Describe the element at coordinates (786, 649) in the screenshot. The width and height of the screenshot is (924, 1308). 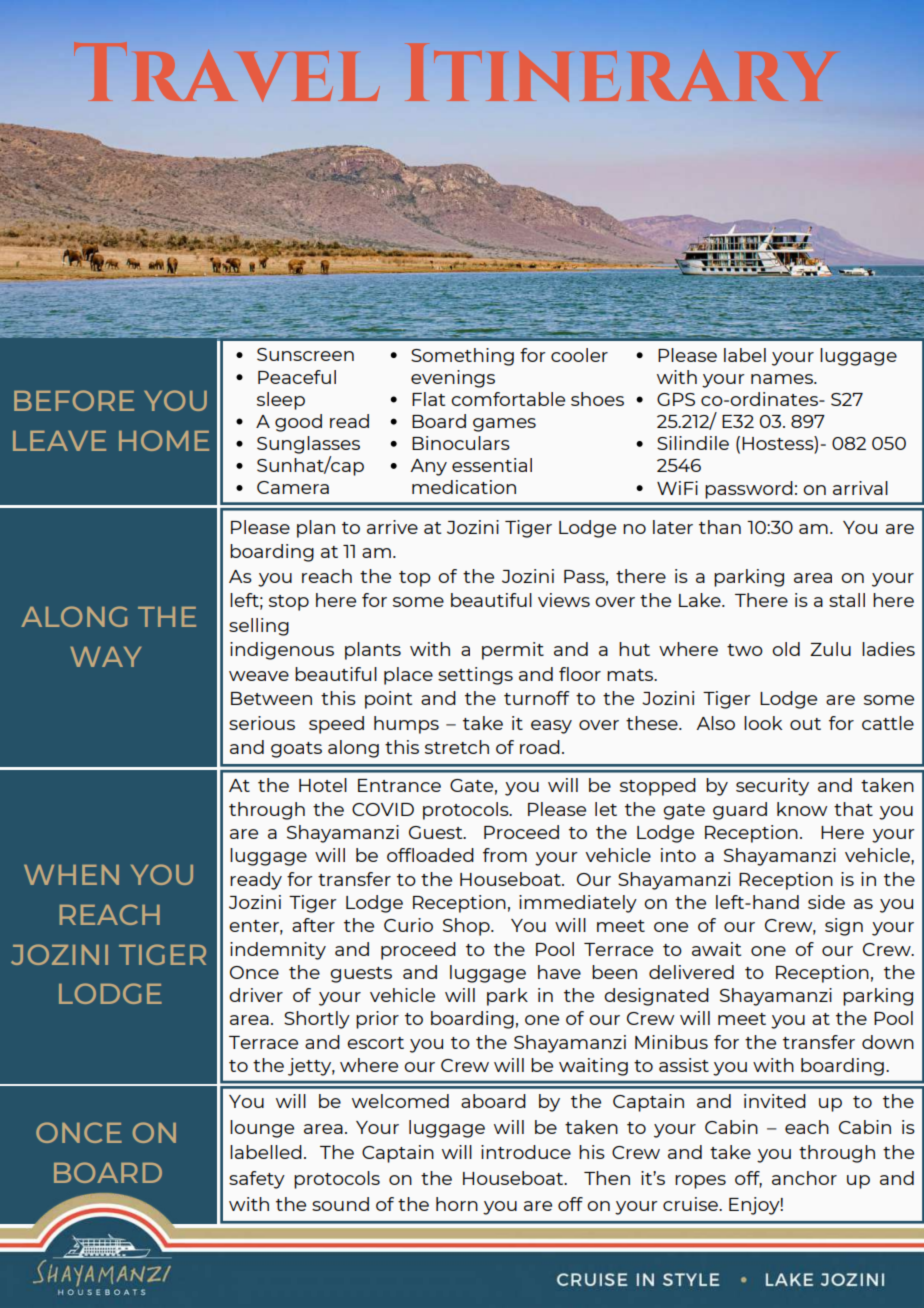
I see `old` at that location.
